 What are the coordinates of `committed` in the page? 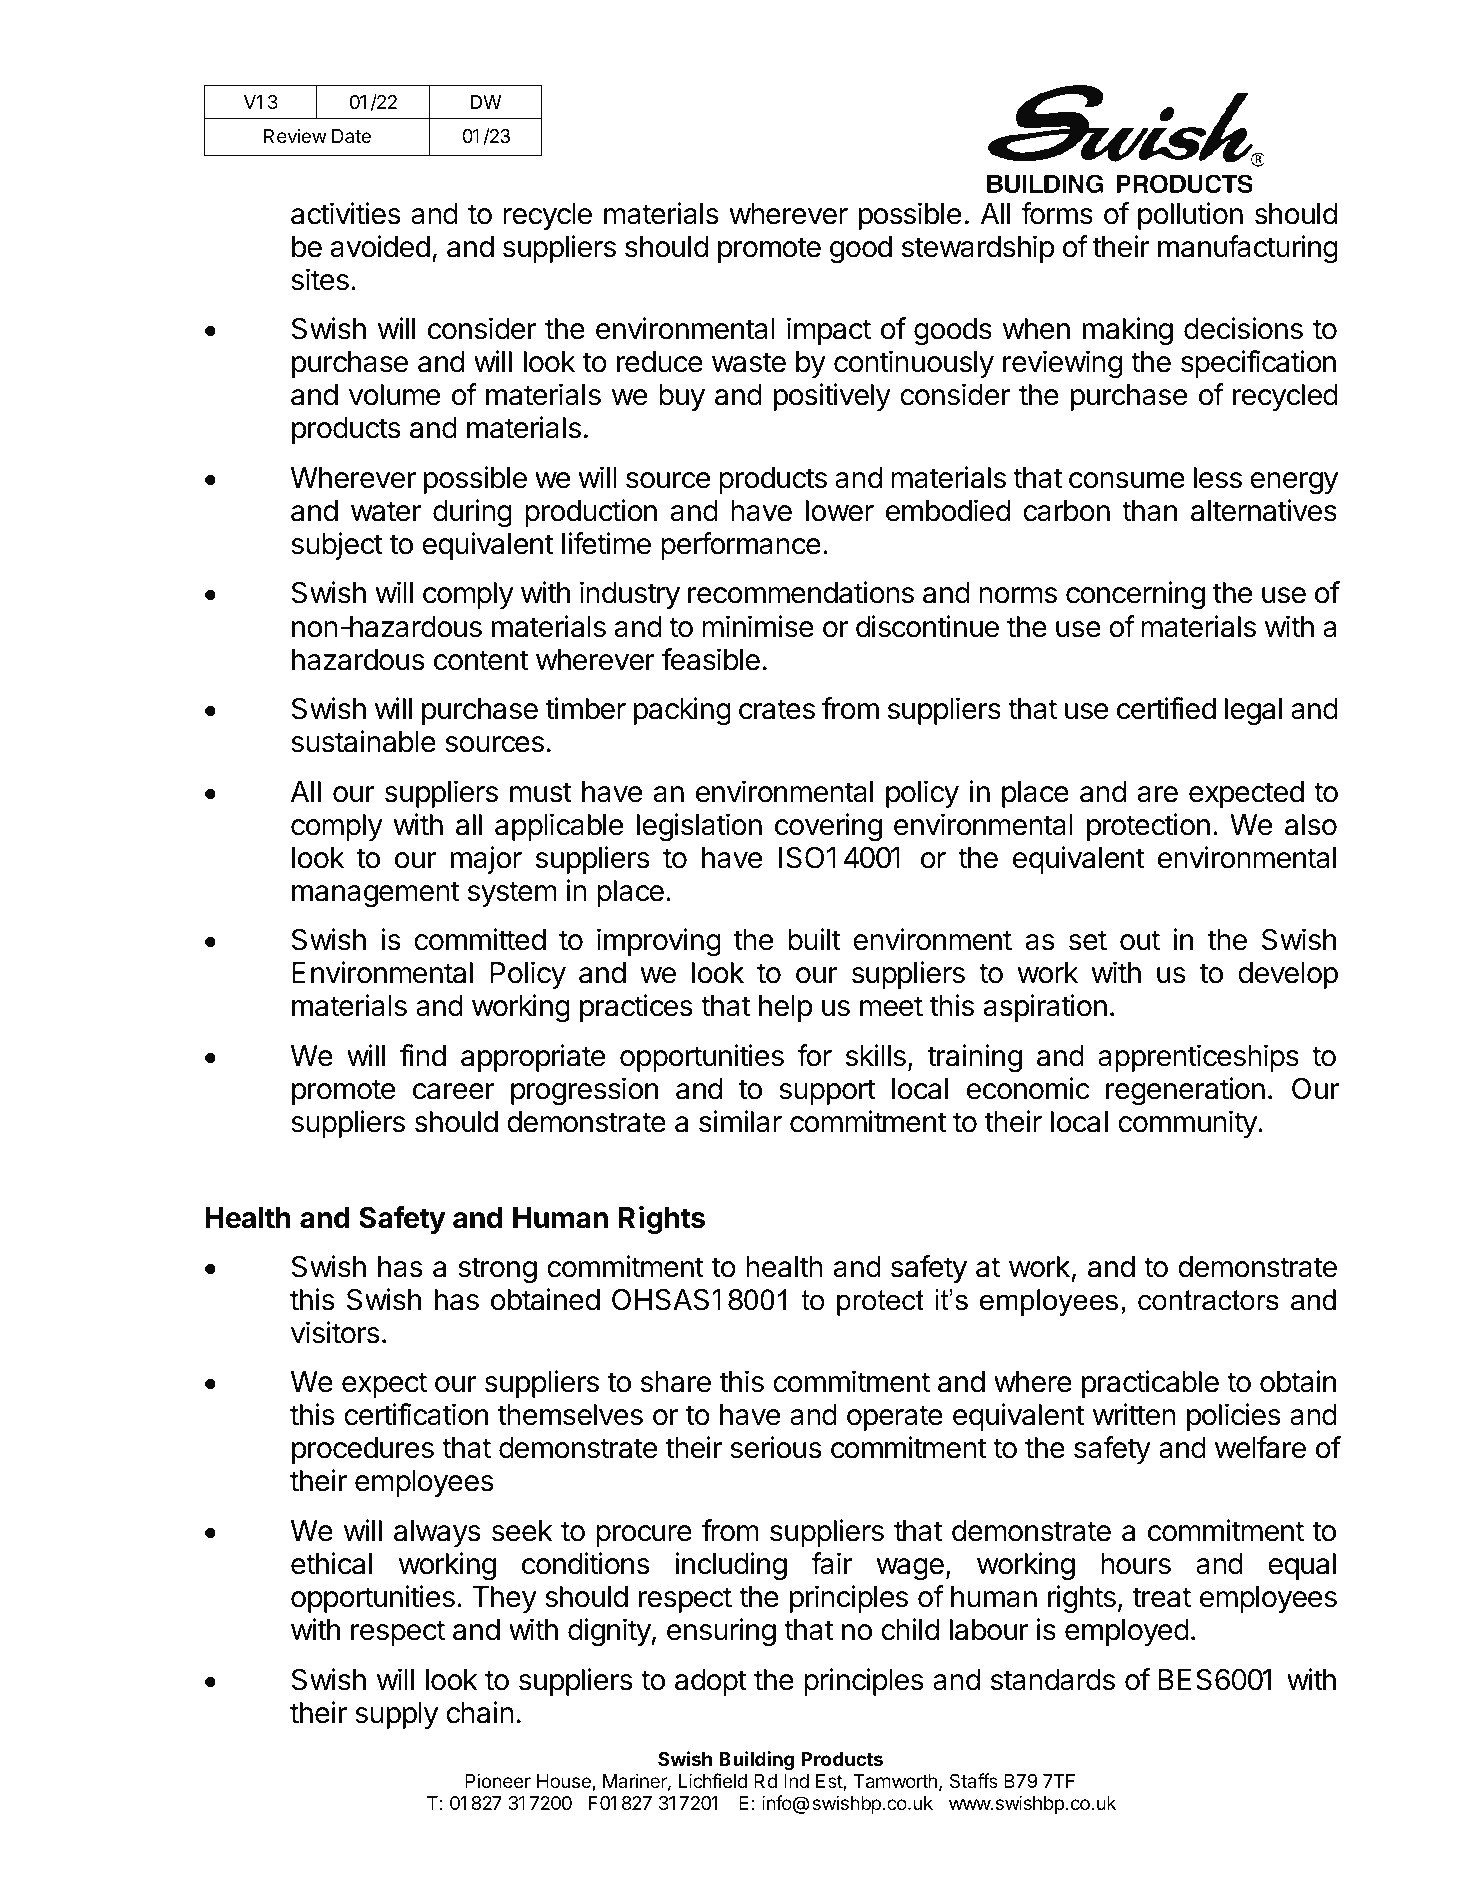 It's located at (480, 939).
